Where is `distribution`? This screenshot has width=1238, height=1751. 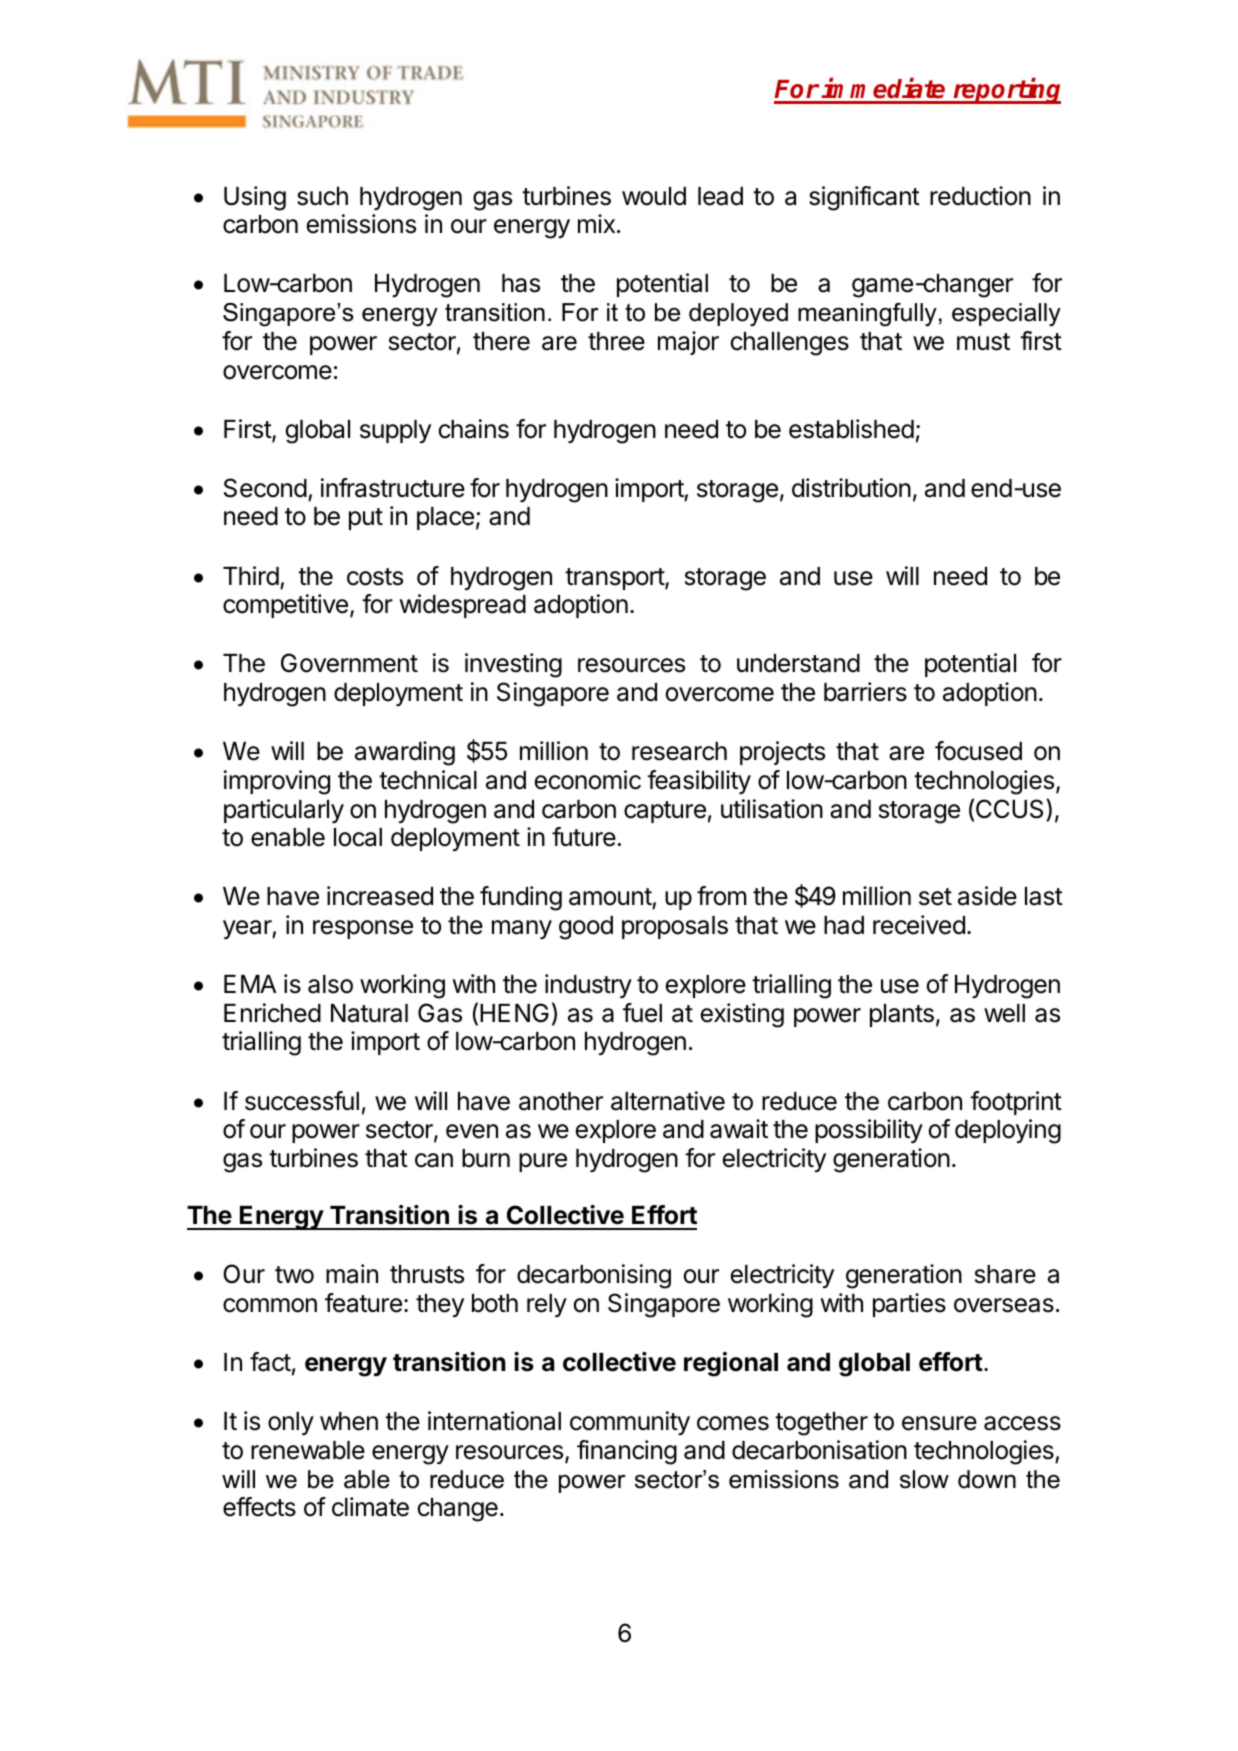
distribution is located at coordinates (851, 488).
